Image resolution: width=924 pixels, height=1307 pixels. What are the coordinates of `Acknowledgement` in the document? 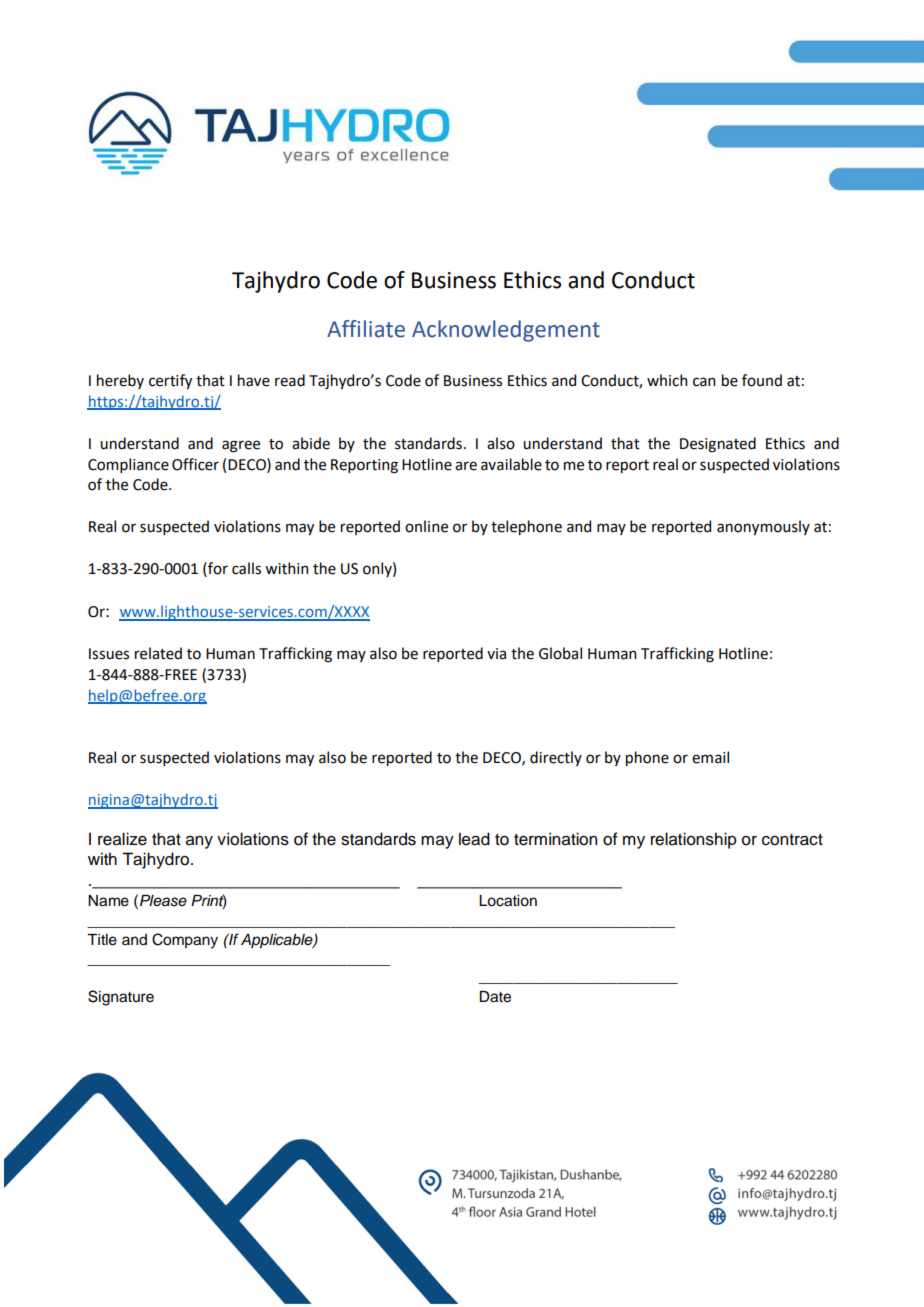 It's located at (506, 331).
